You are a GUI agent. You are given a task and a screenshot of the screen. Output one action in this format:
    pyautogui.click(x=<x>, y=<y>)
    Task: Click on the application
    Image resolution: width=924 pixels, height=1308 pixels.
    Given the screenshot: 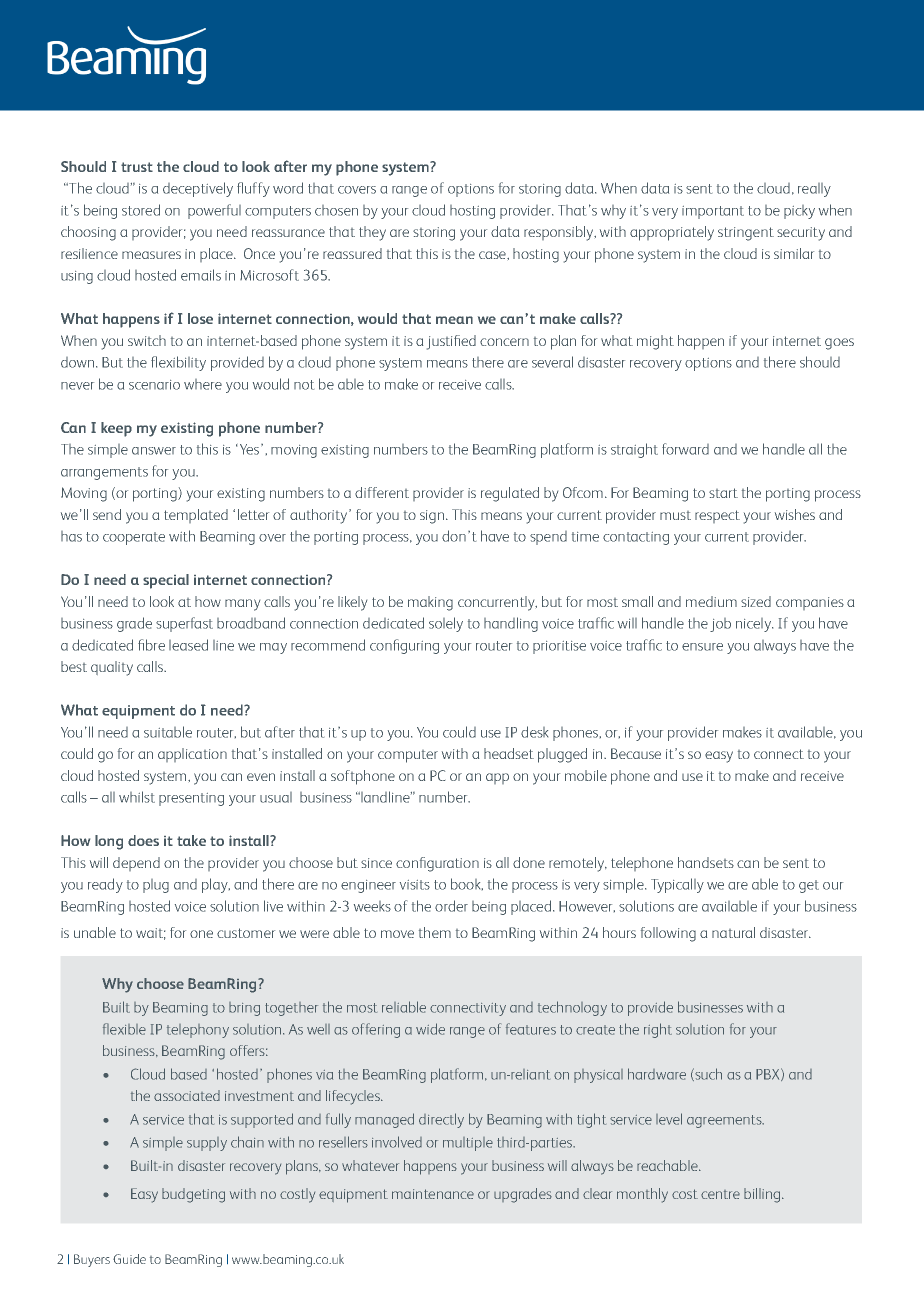 What is the action you would take?
    pyautogui.click(x=192, y=755)
